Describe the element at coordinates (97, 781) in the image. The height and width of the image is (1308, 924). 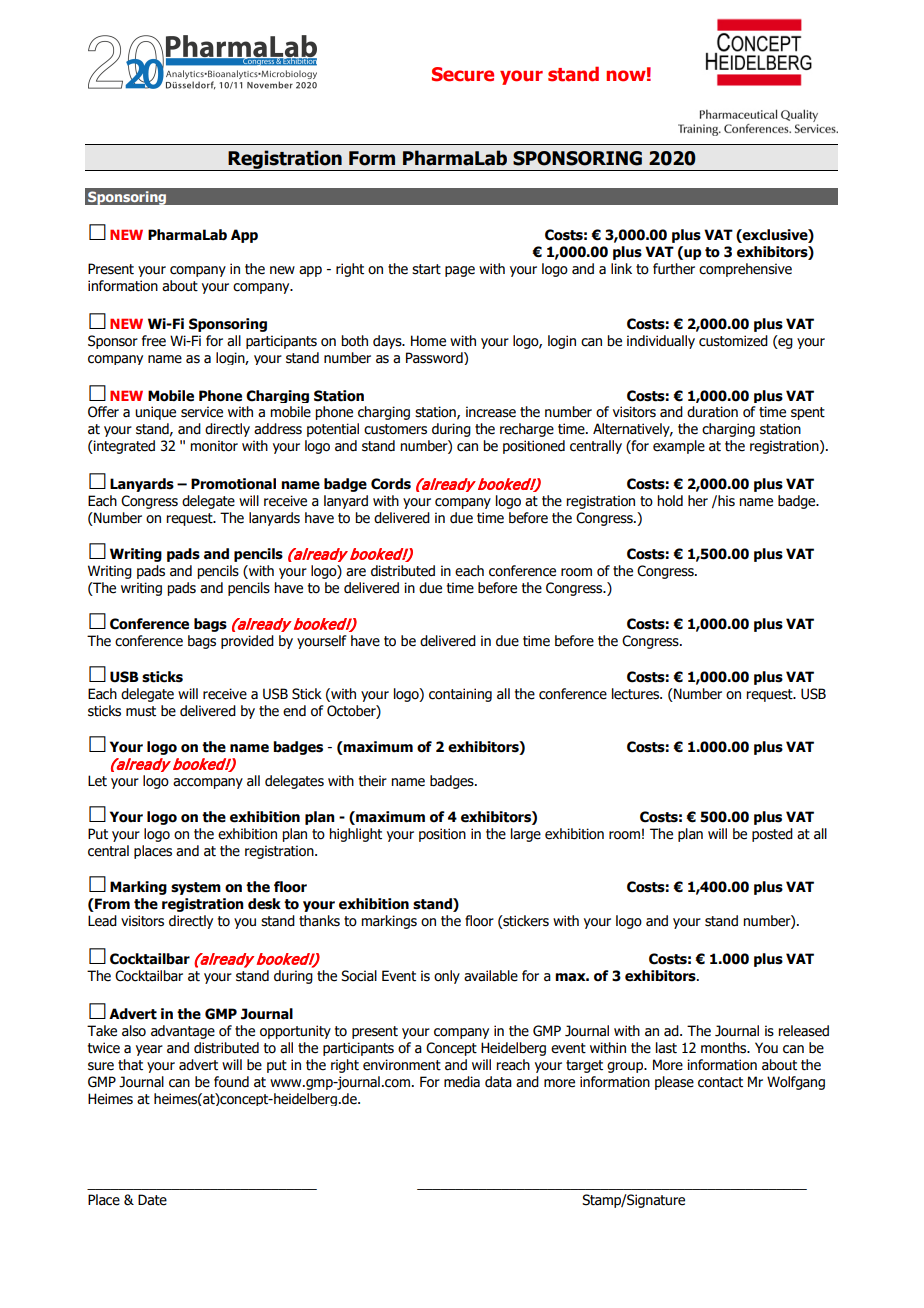
I see `Let` at that location.
